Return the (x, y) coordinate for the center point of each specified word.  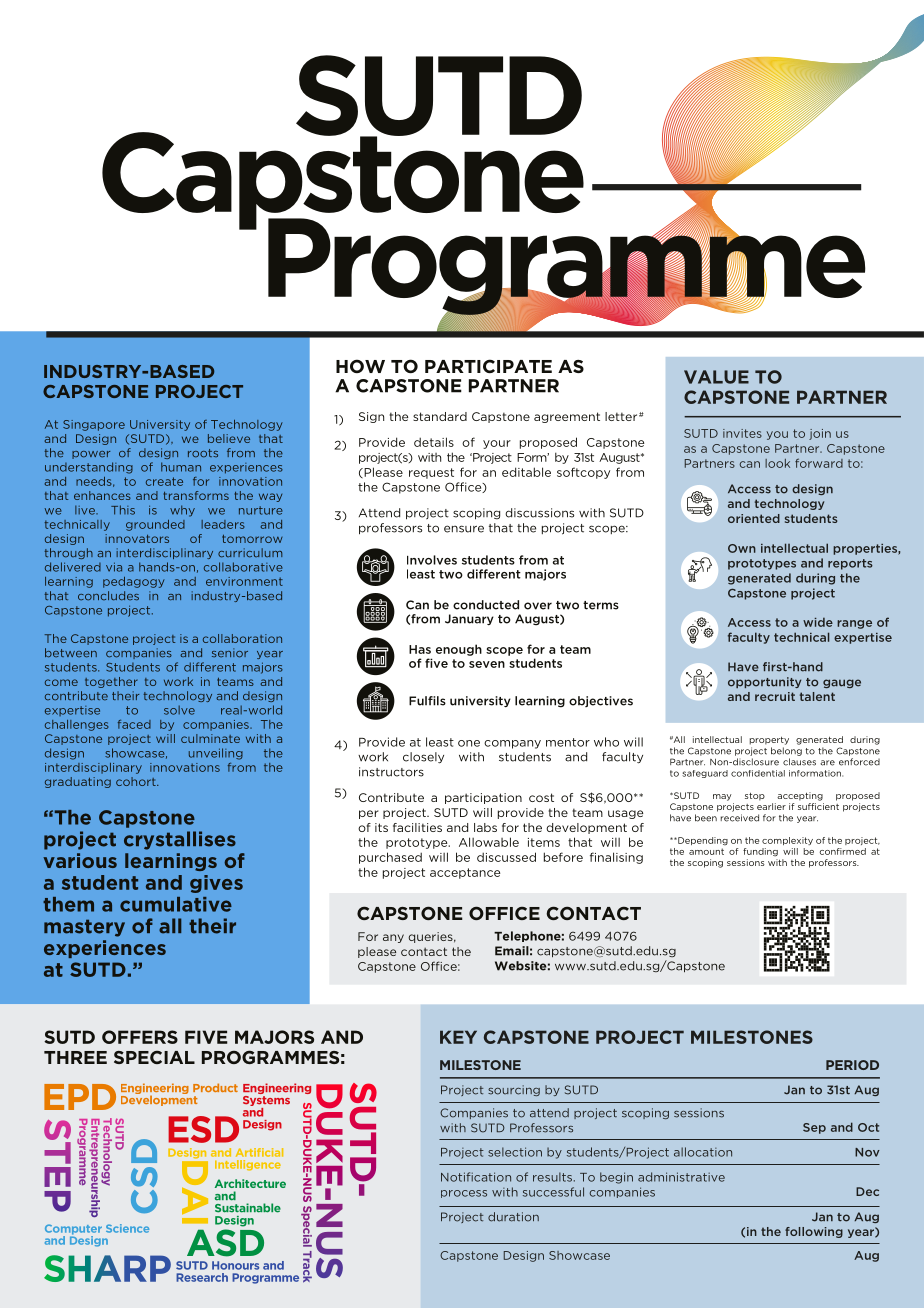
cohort (137, 781)
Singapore (94, 425)
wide (818, 622)
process (464, 1194)
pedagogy (134, 582)
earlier (771, 806)
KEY (458, 1037)
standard (440, 416)
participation (483, 798)
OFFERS (140, 1037)
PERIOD (852, 1065)
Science (127, 1228)
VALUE (716, 377)
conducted (486, 605)
